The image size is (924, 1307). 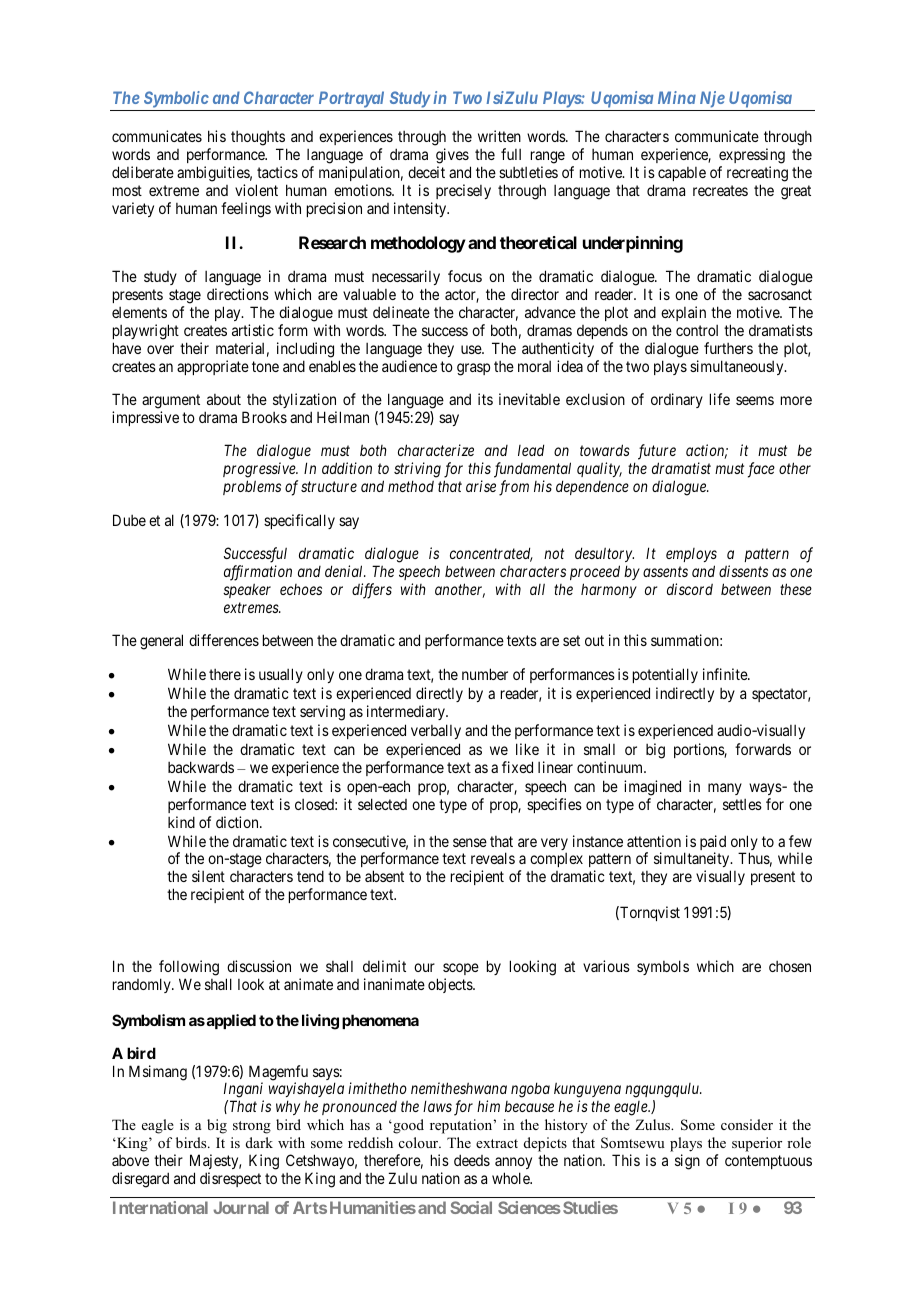 What do you see at coordinates (252, 487) in the screenshot?
I see `problems` at bounding box center [252, 487].
